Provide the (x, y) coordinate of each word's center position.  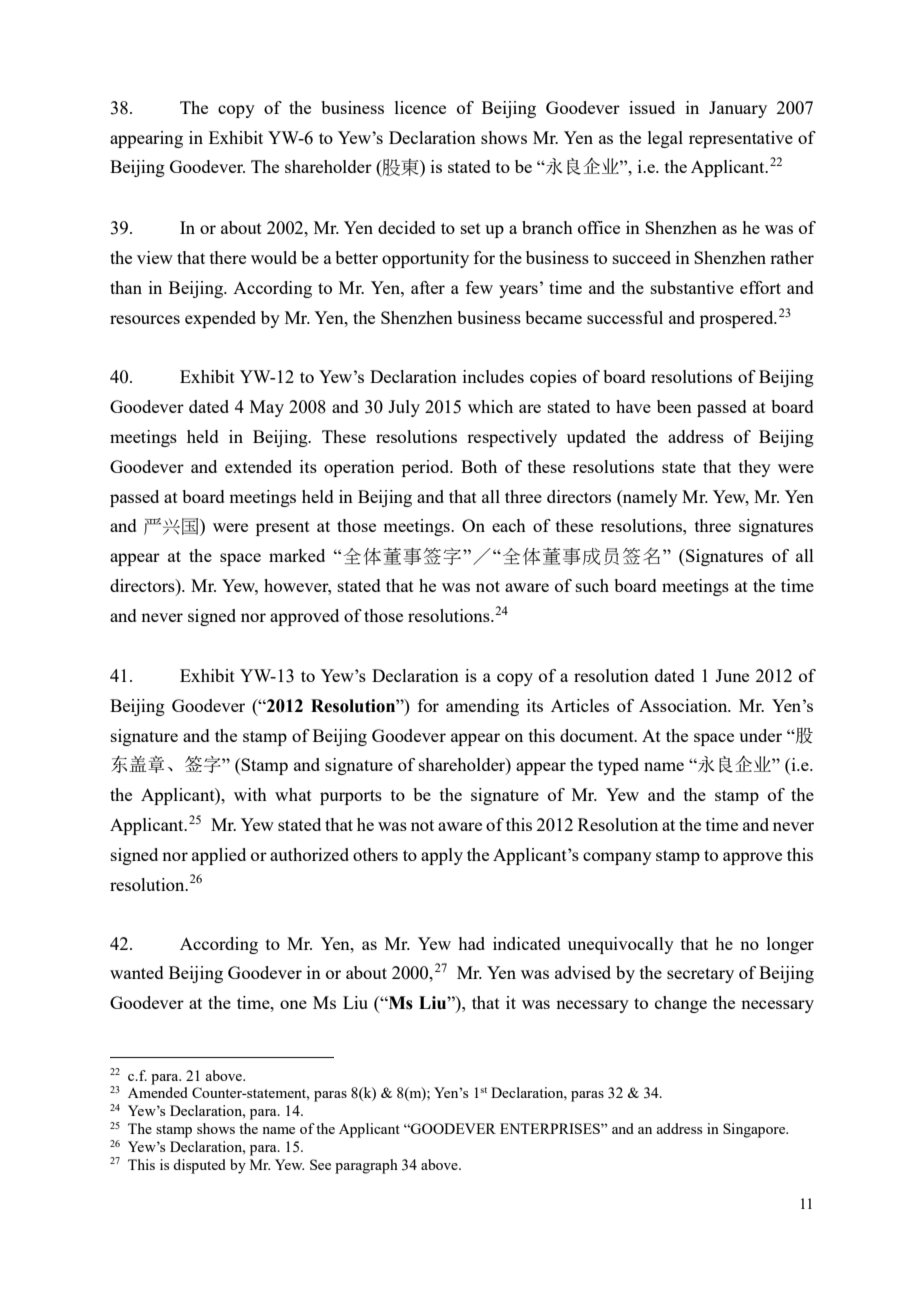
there (228, 257)
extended (258, 466)
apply (442, 856)
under (760, 735)
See (320, 1164)
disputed (199, 1166)
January (738, 109)
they (755, 468)
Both (479, 466)
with (250, 794)
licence (420, 107)
